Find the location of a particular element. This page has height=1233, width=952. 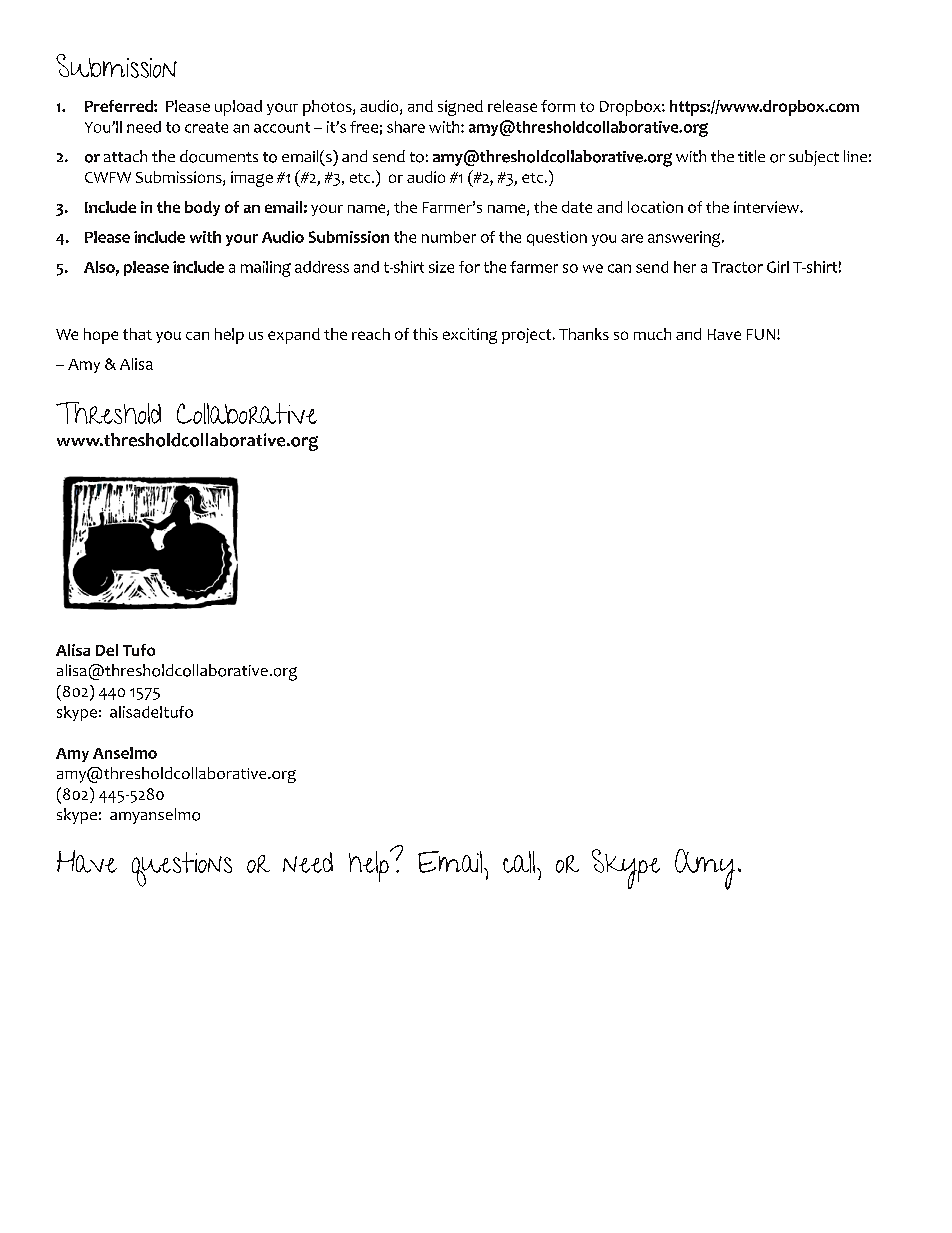

expand is located at coordinates (294, 336).
